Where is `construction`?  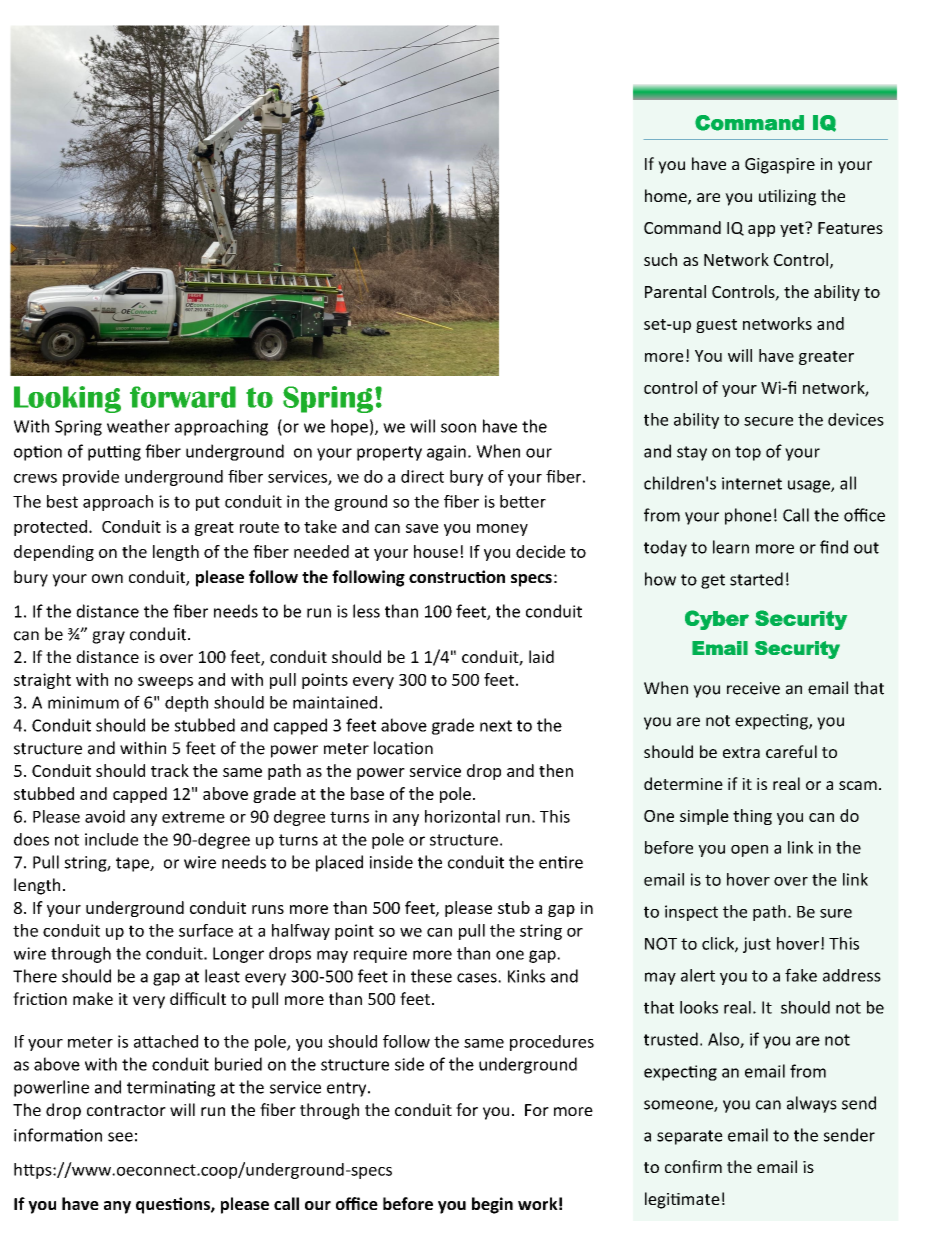
construction is located at coordinates (457, 576).
